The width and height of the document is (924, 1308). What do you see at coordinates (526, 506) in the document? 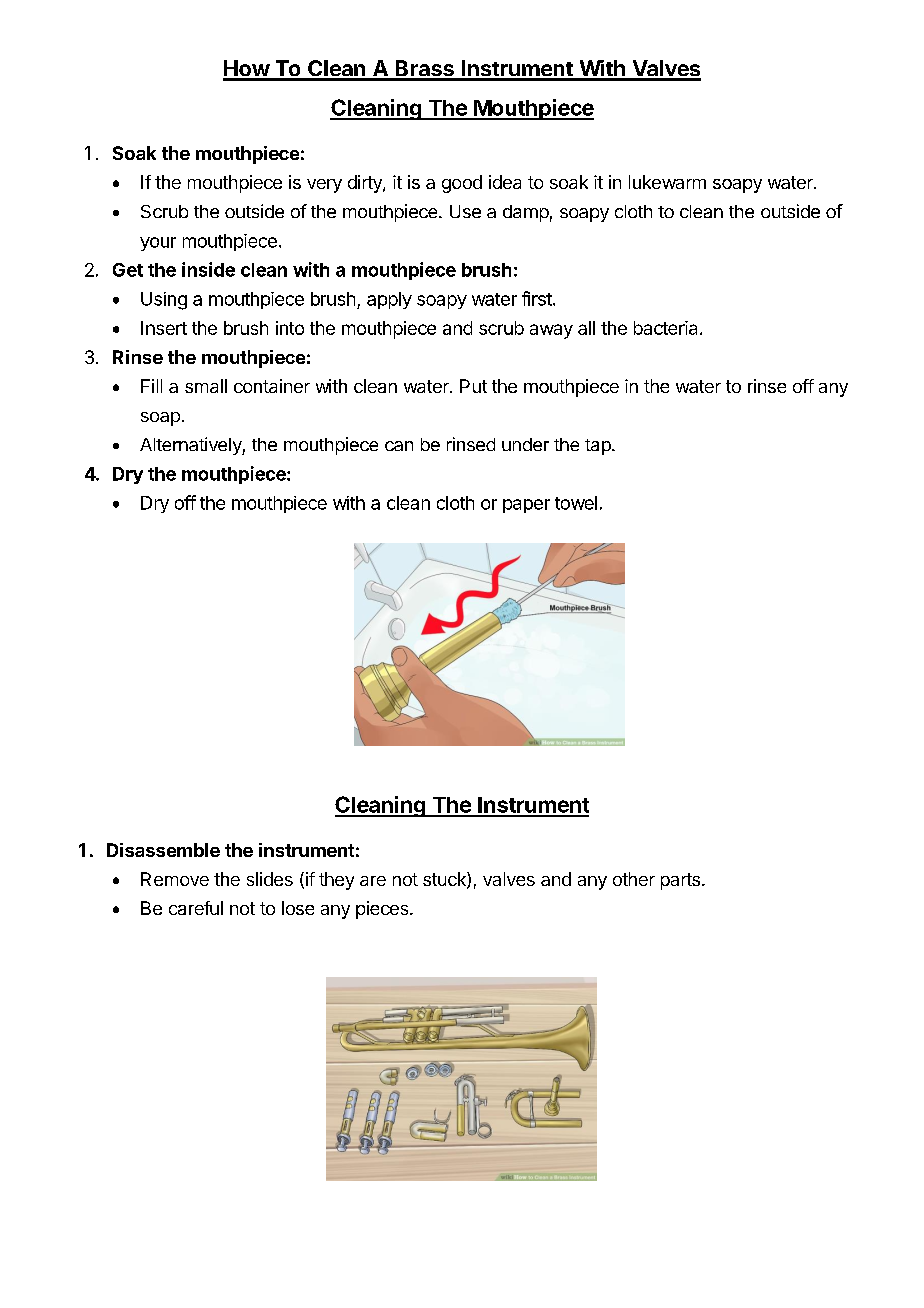
I see `paper` at bounding box center [526, 506].
